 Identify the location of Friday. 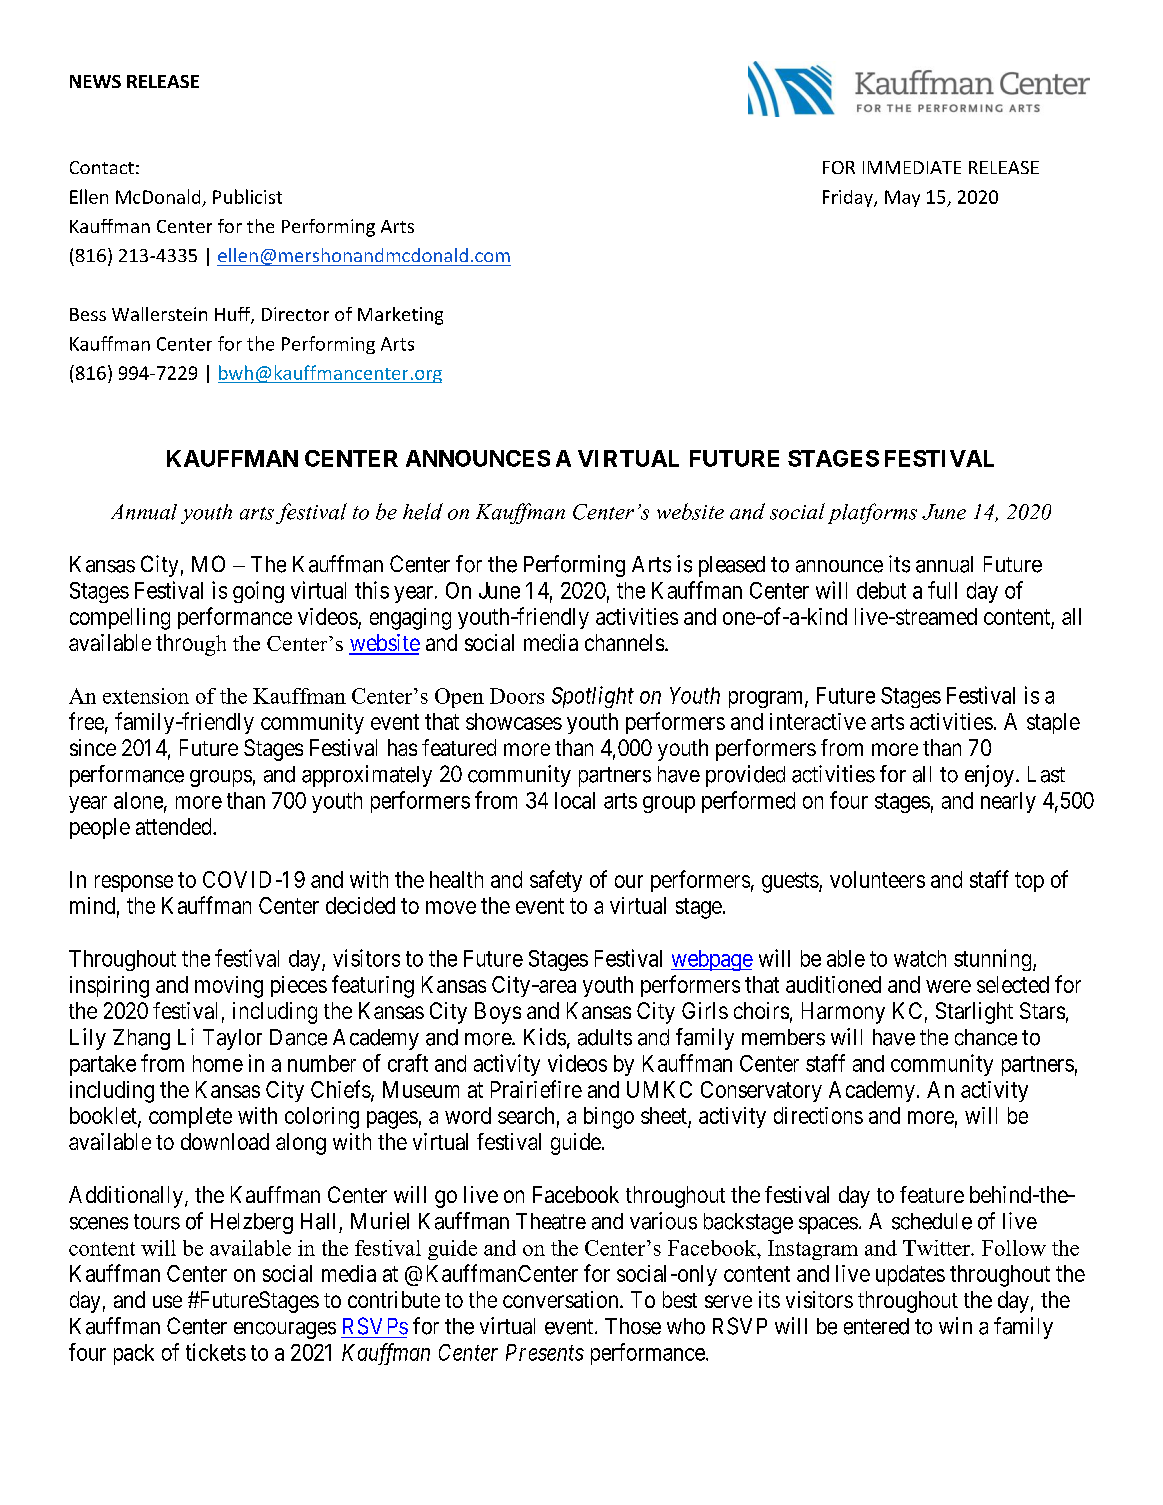
(849, 198).
